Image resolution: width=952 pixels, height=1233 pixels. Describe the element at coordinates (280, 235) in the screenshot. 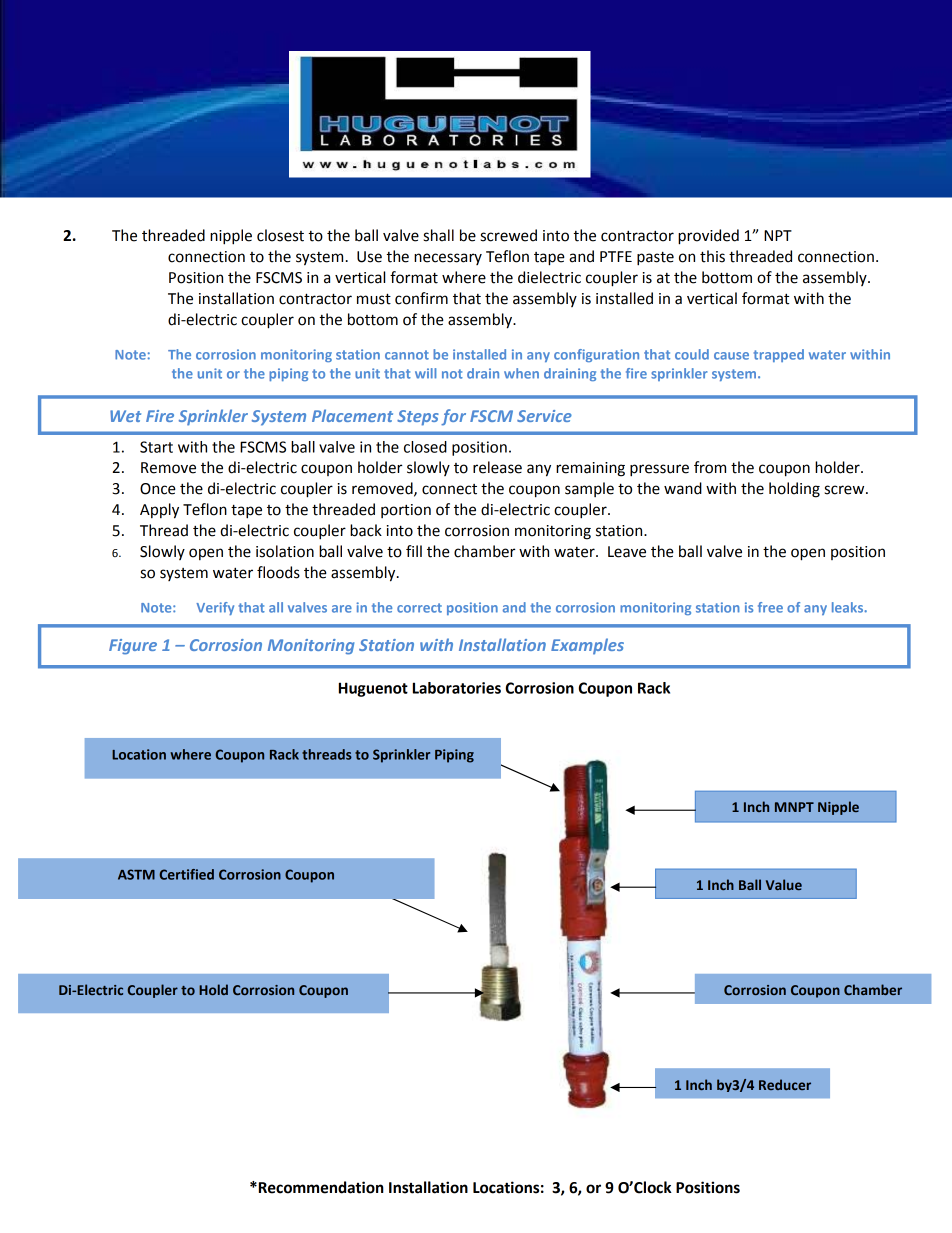

I see `closest` at that location.
